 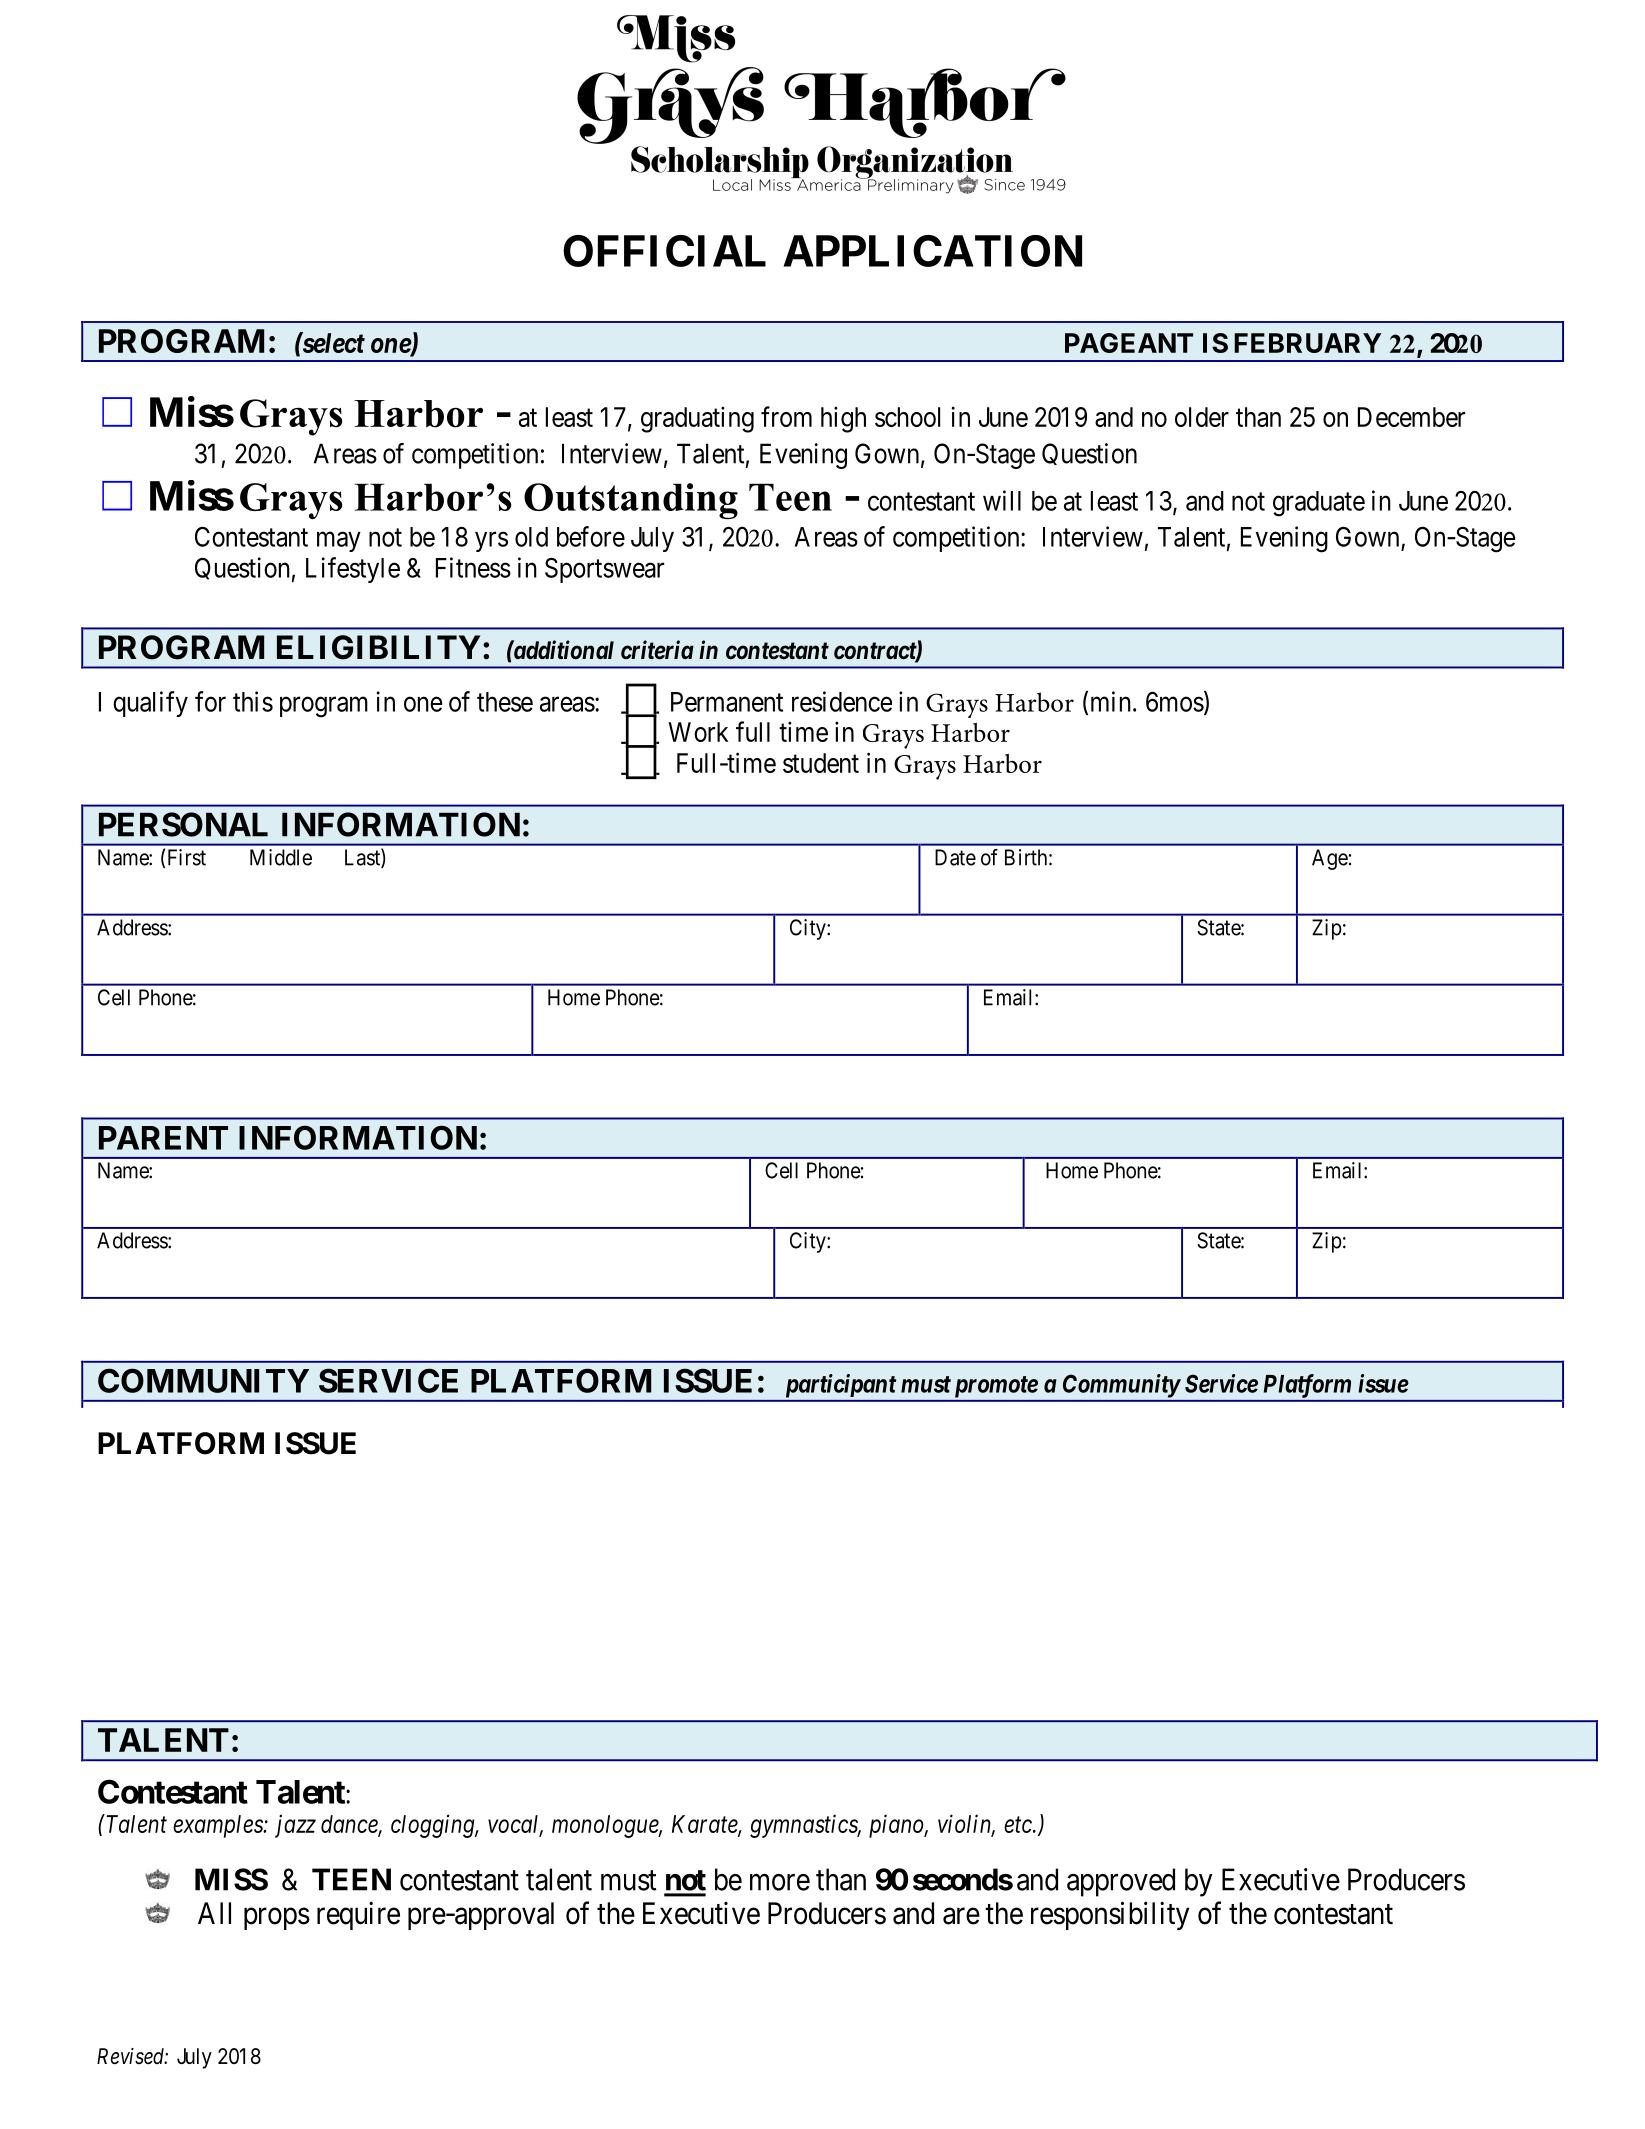 What do you see at coordinates (163, 1138) in the screenshot?
I see `PARENT` at bounding box center [163, 1138].
